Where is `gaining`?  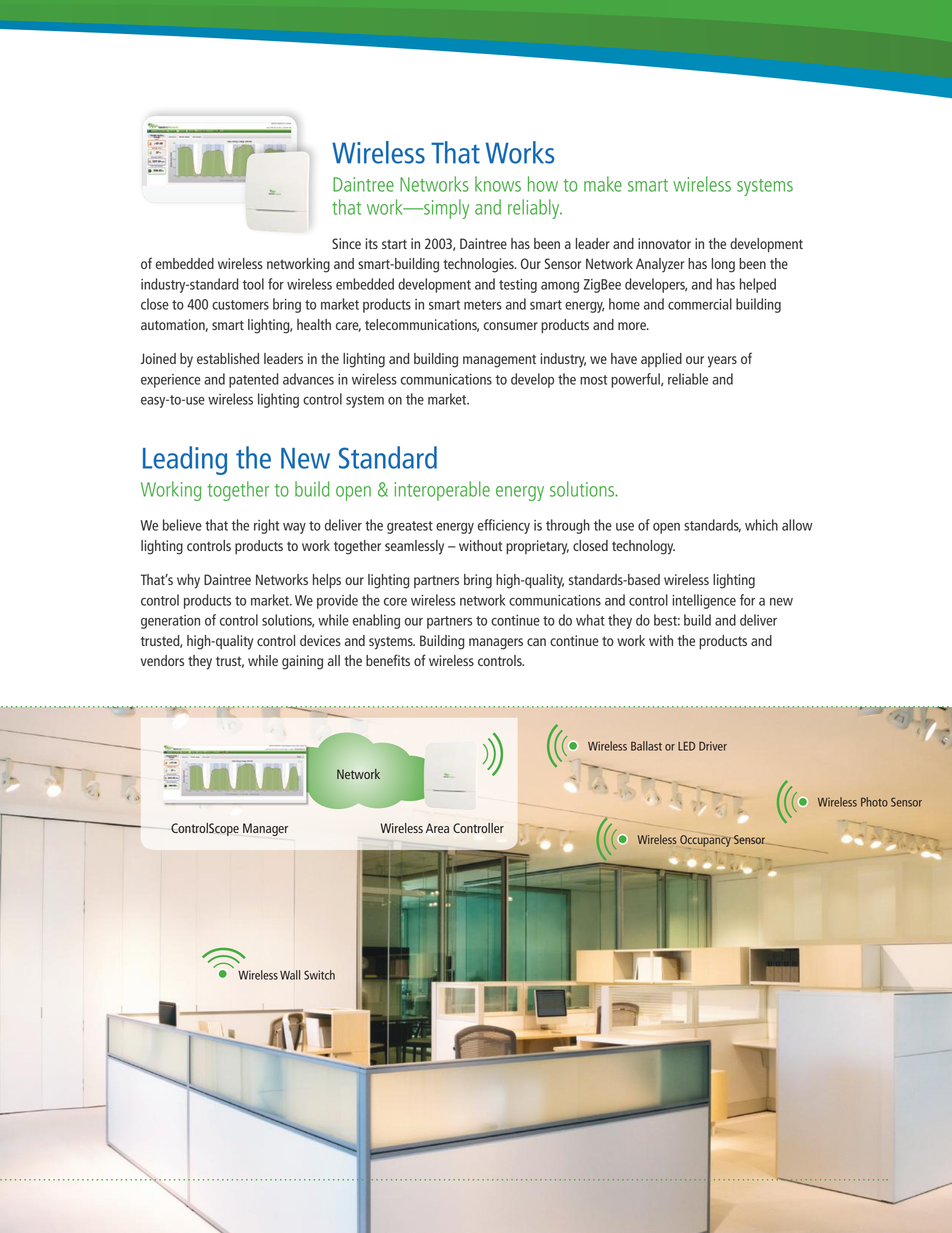 gaining is located at coordinates (302, 662).
